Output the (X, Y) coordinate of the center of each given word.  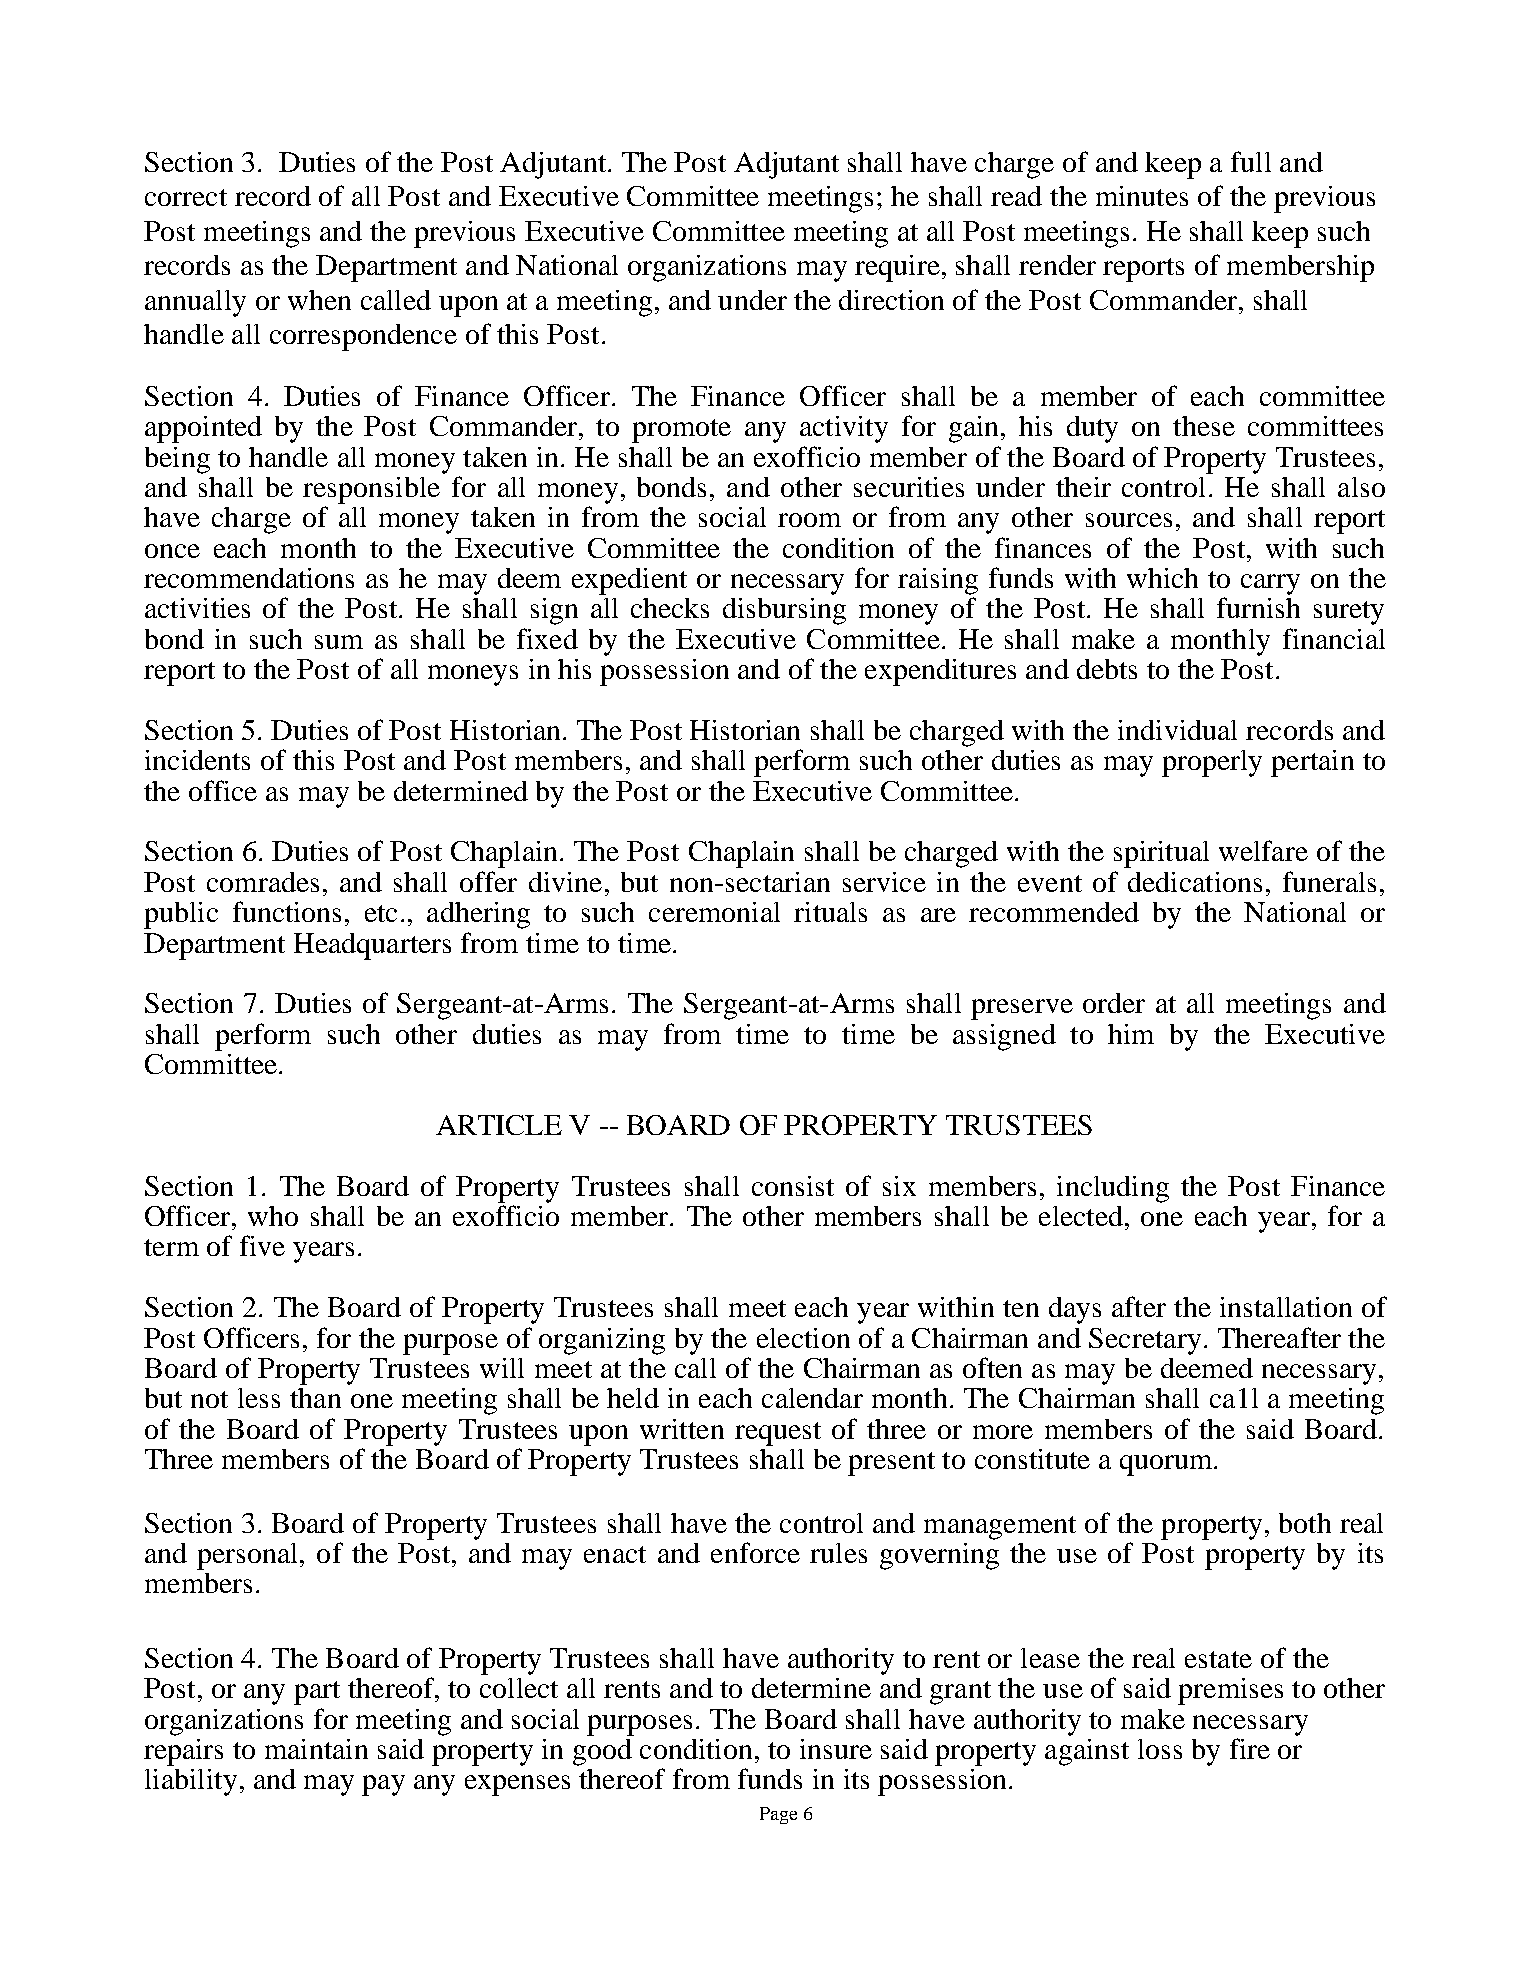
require (897, 268)
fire (1250, 1748)
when (319, 300)
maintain (316, 1749)
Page (778, 1815)
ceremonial (714, 912)
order (1114, 1003)
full (1251, 161)
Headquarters (372, 946)
